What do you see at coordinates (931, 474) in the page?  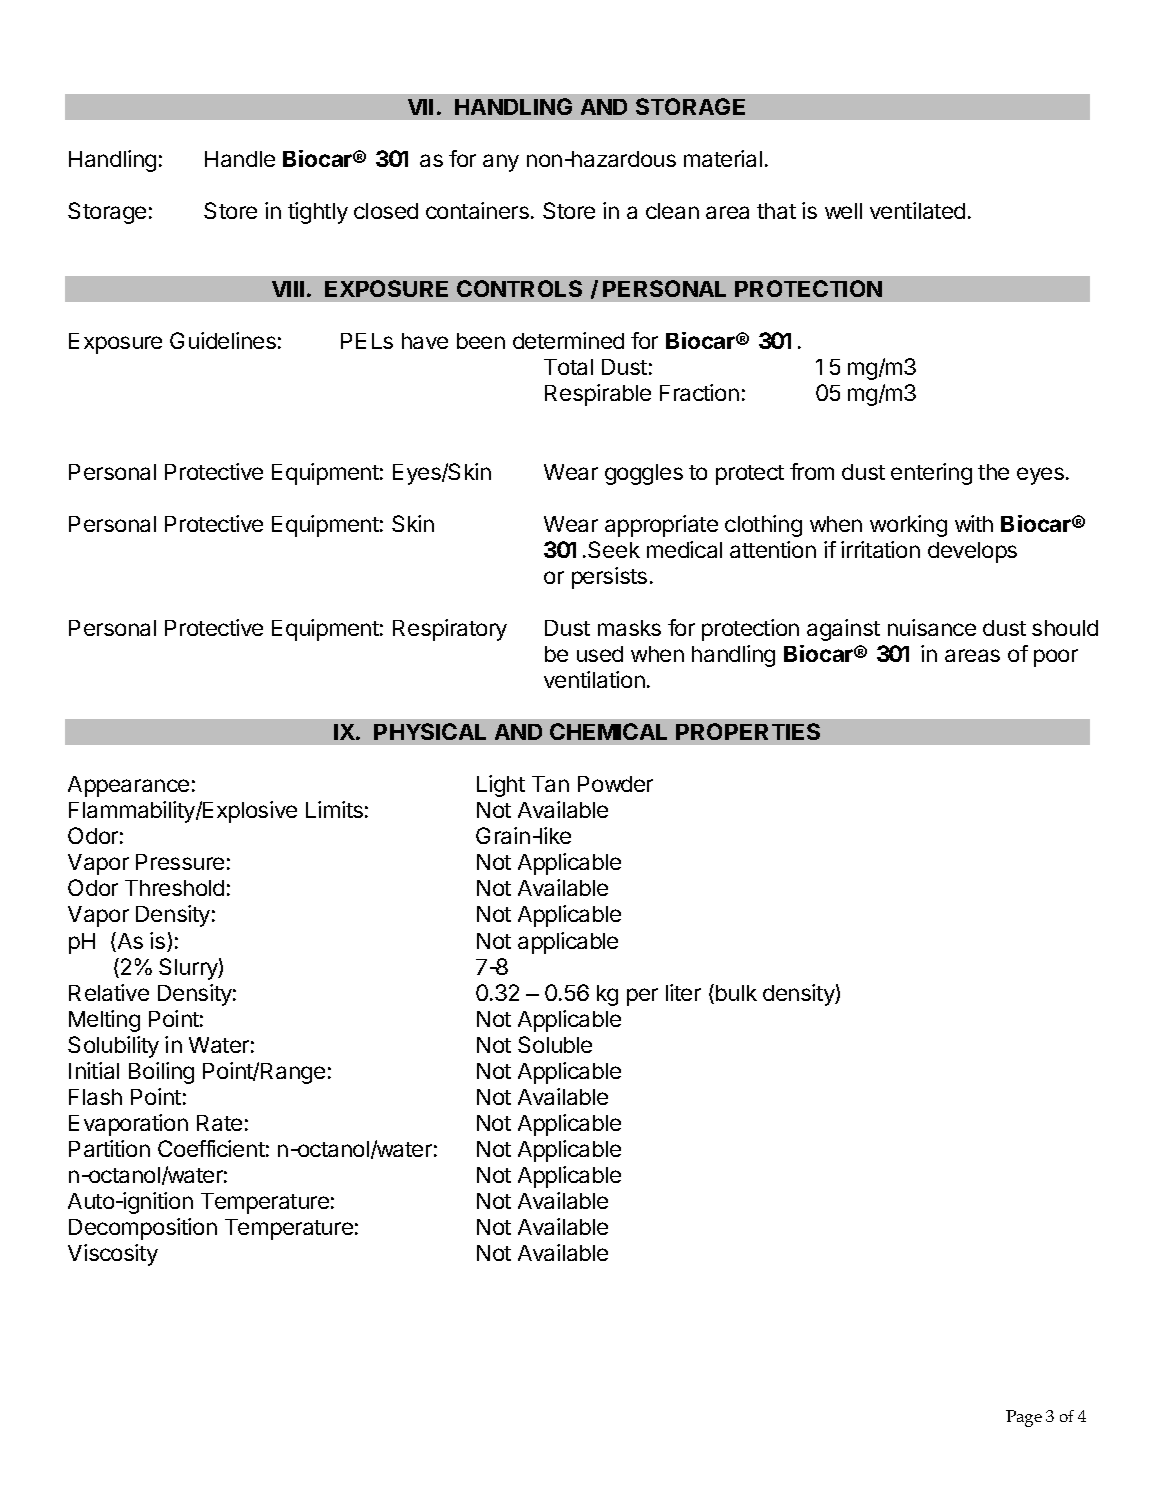 I see `entering` at bounding box center [931, 474].
